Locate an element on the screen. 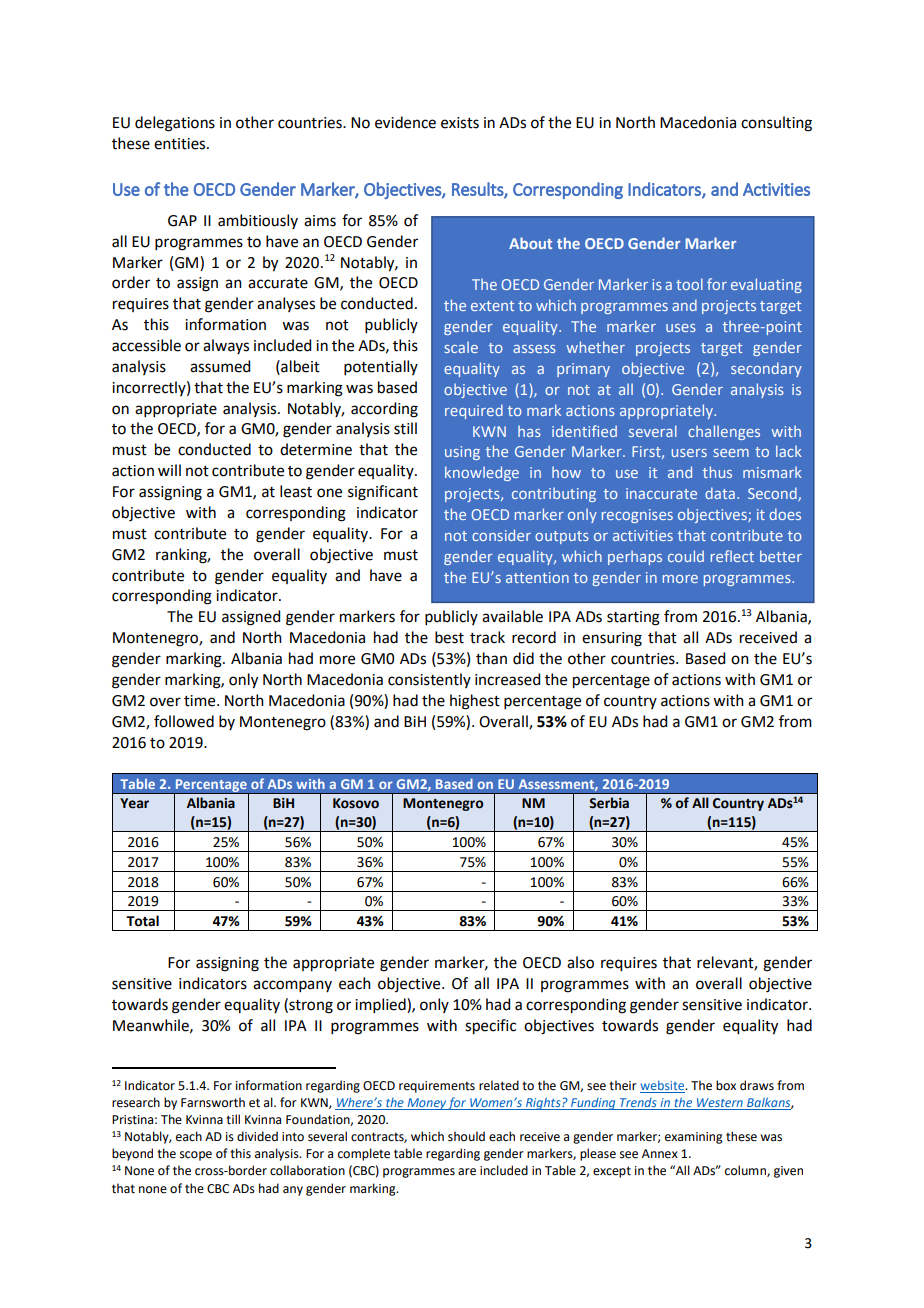 The width and height of the screenshot is (924, 1308). examining is located at coordinates (694, 1138).
